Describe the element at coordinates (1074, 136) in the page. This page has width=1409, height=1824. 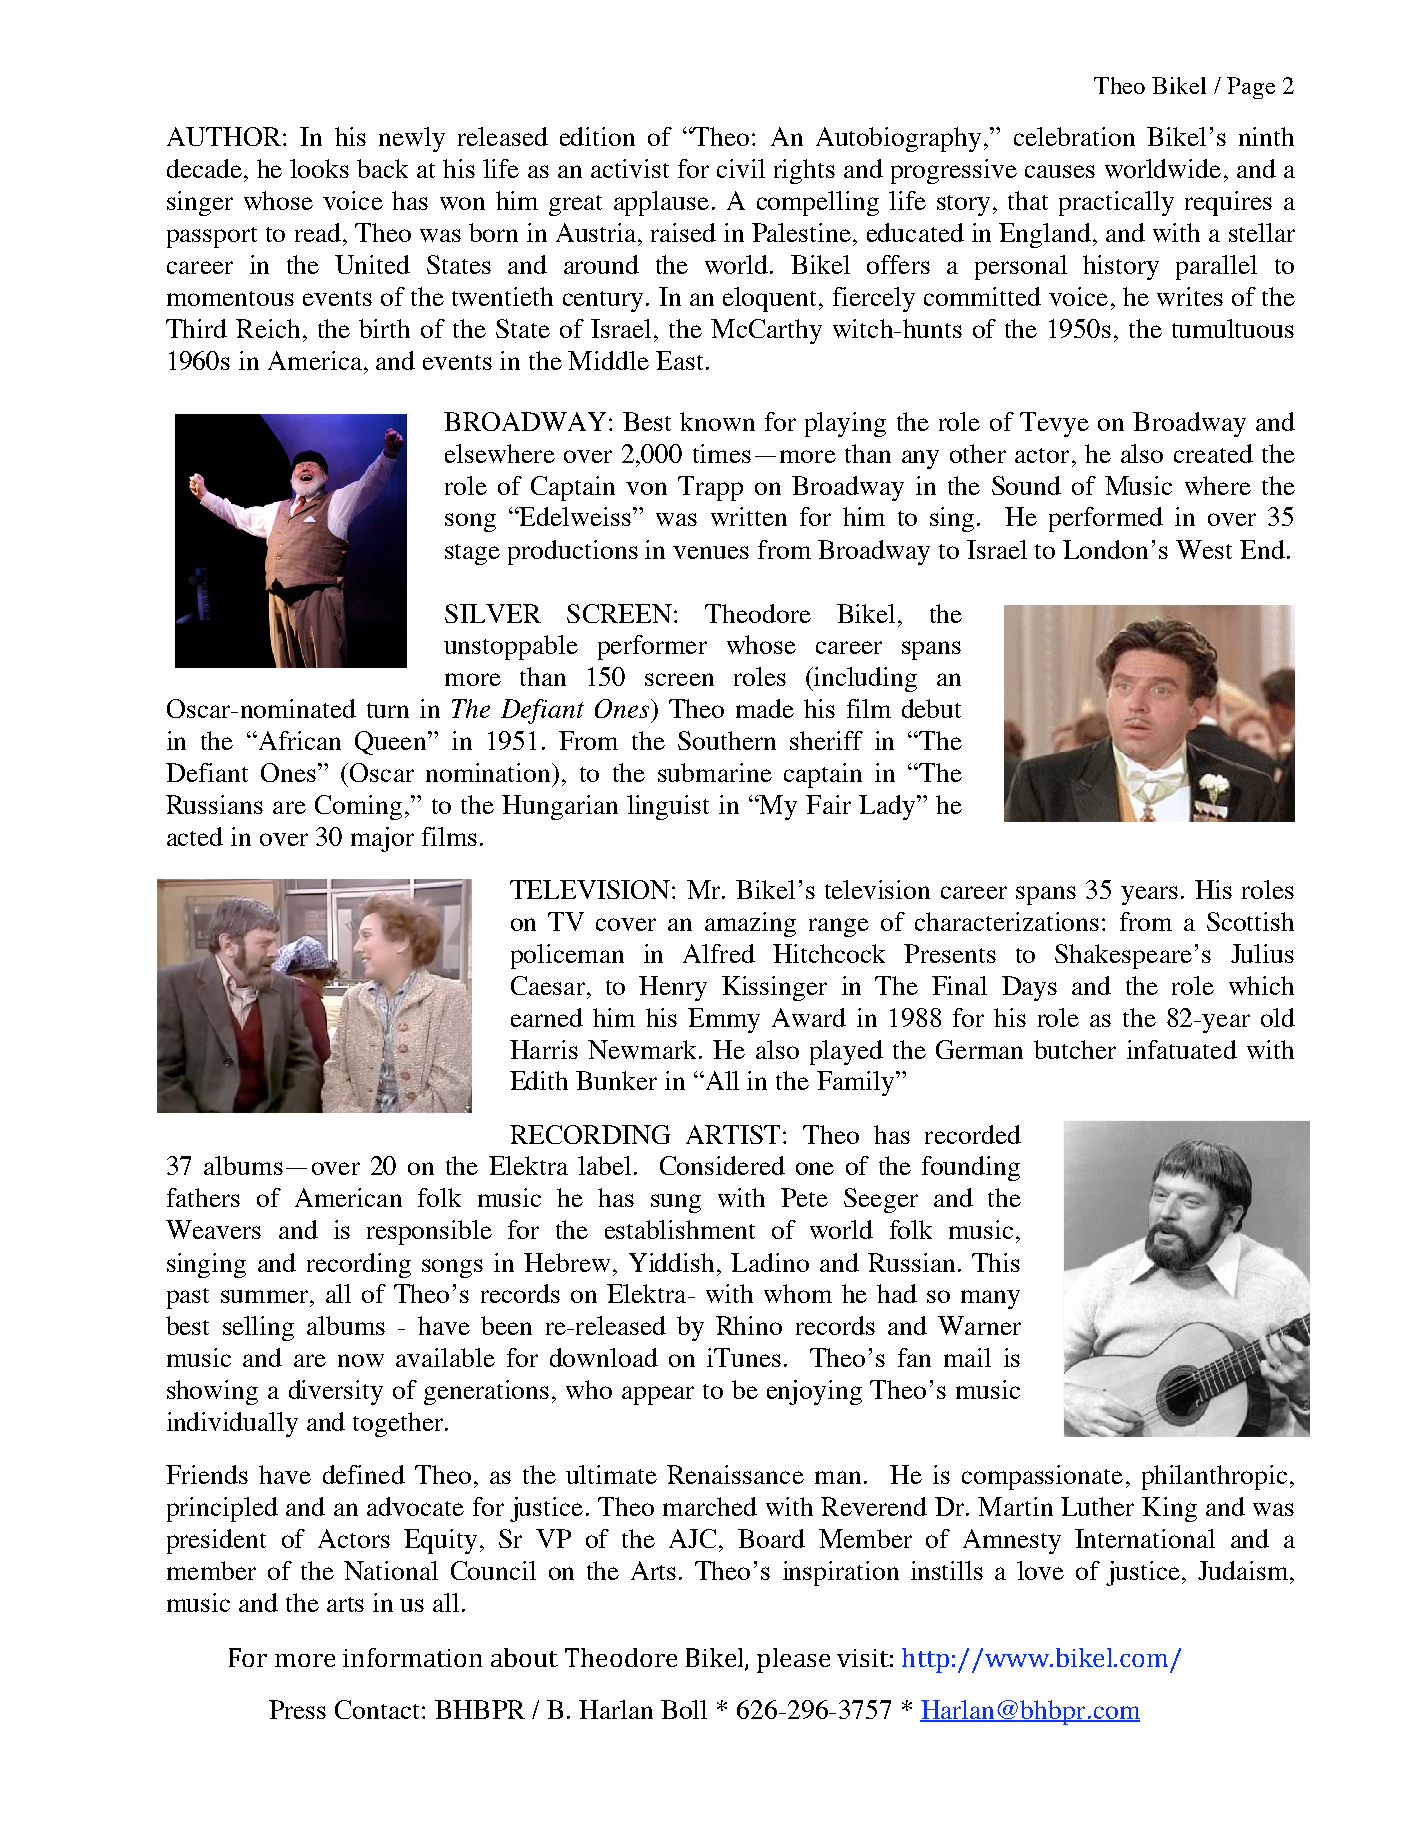
I see `celebration` at that location.
